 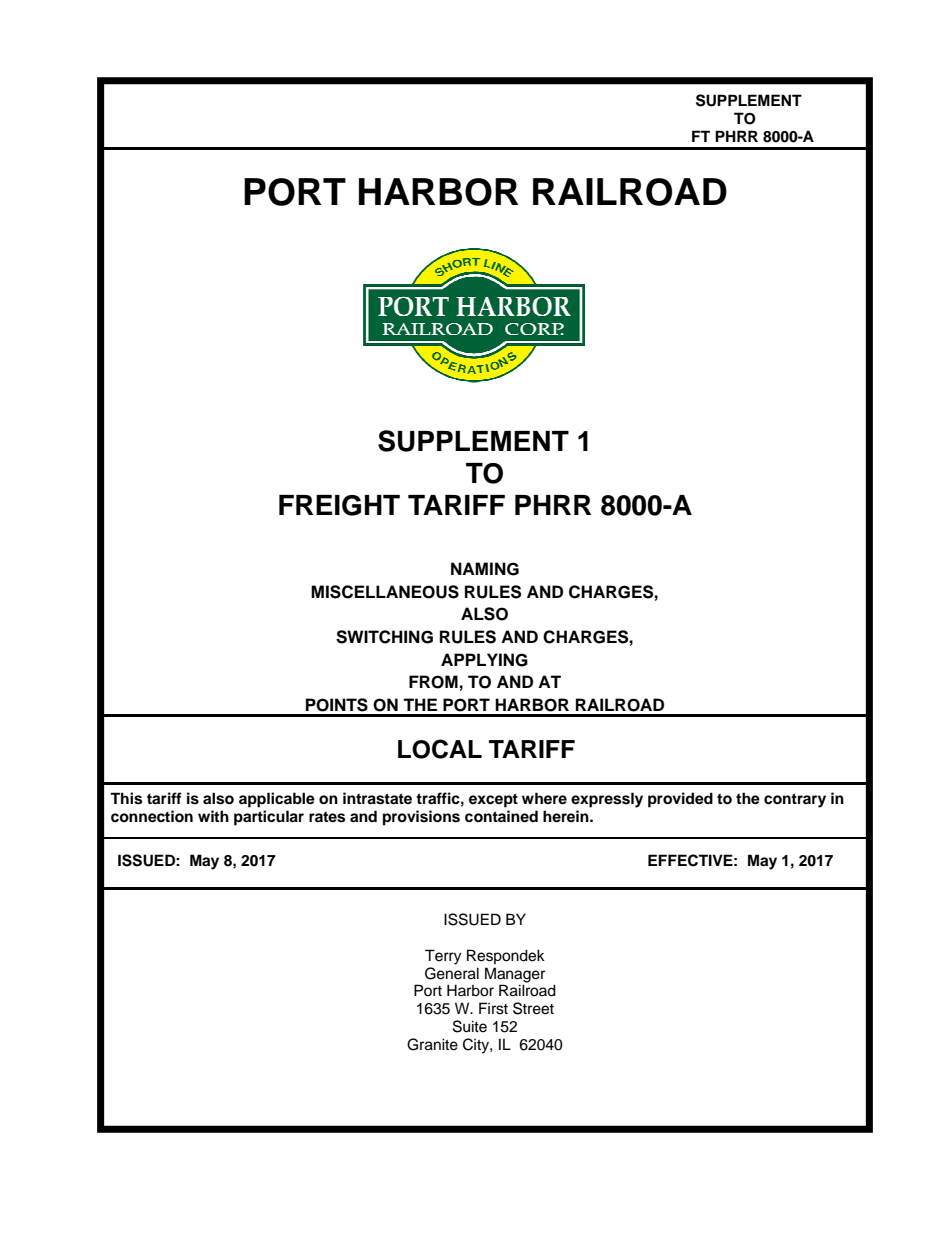 What do you see at coordinates (484, 660) in the screenshot?
I see `APPLYING` at bounding box center [484, 660].
